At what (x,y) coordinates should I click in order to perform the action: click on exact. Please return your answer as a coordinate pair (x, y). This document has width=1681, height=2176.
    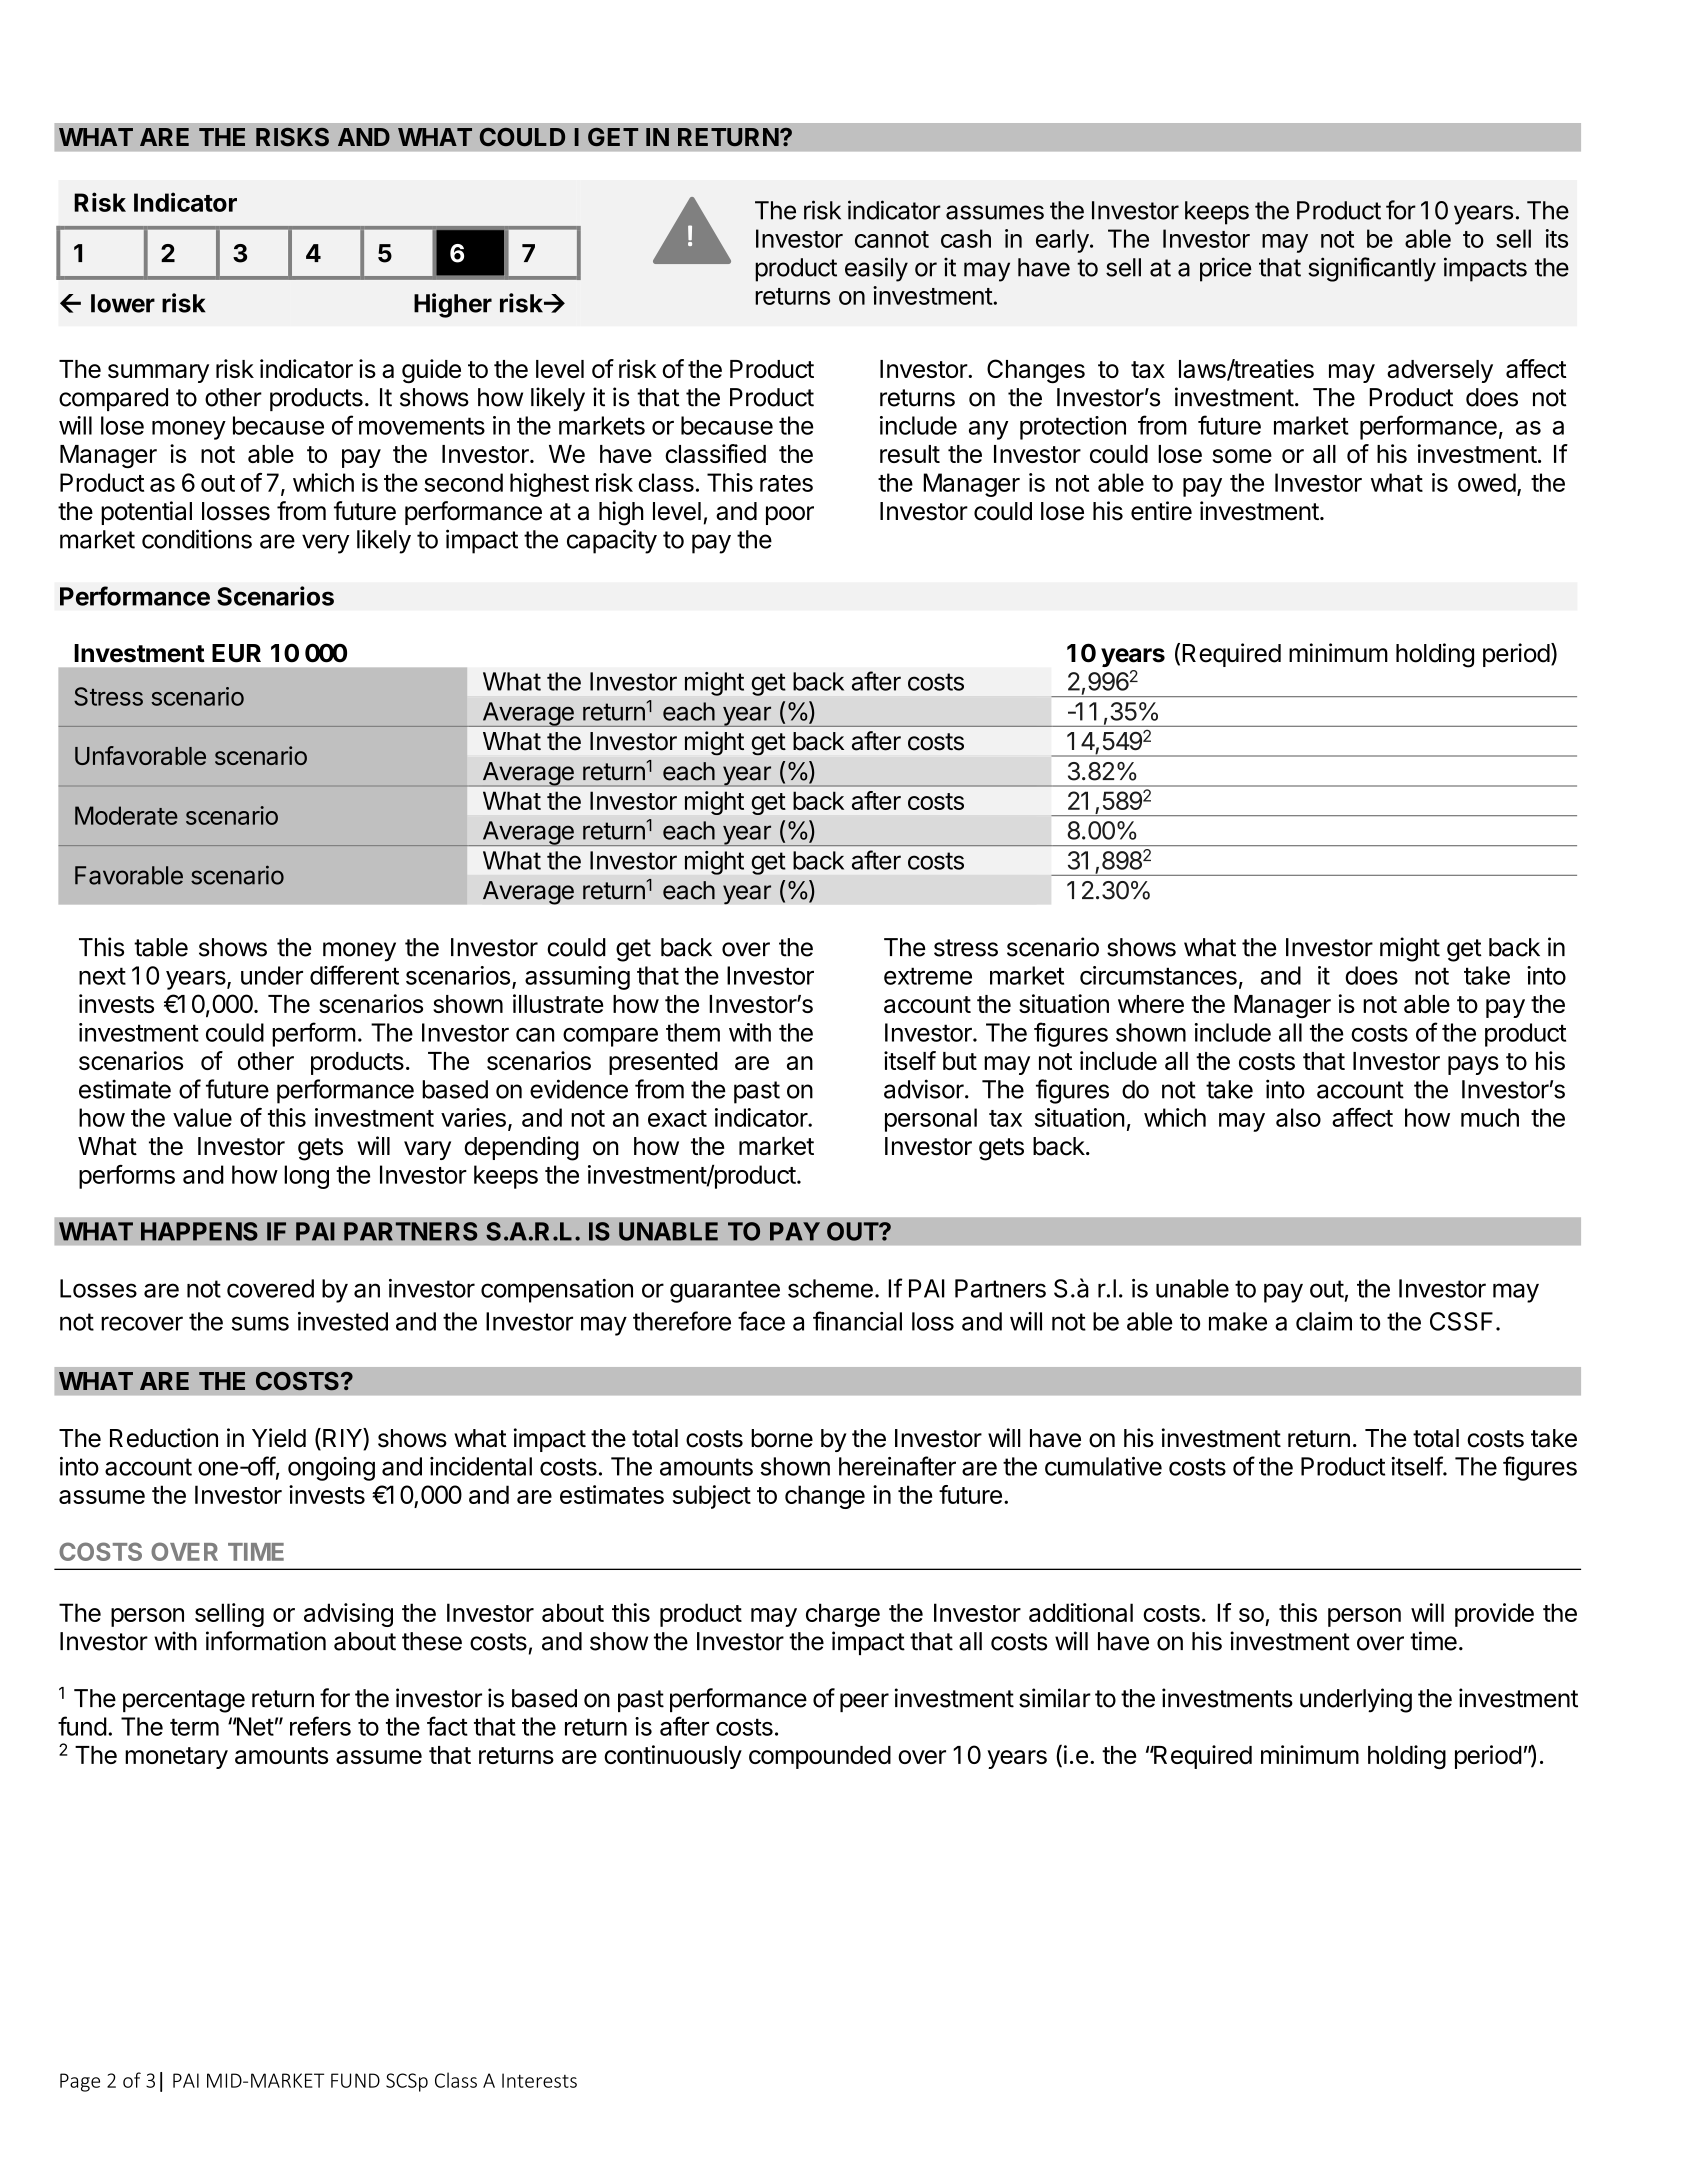
    Looking at the image, I should click on (677, 1118).
